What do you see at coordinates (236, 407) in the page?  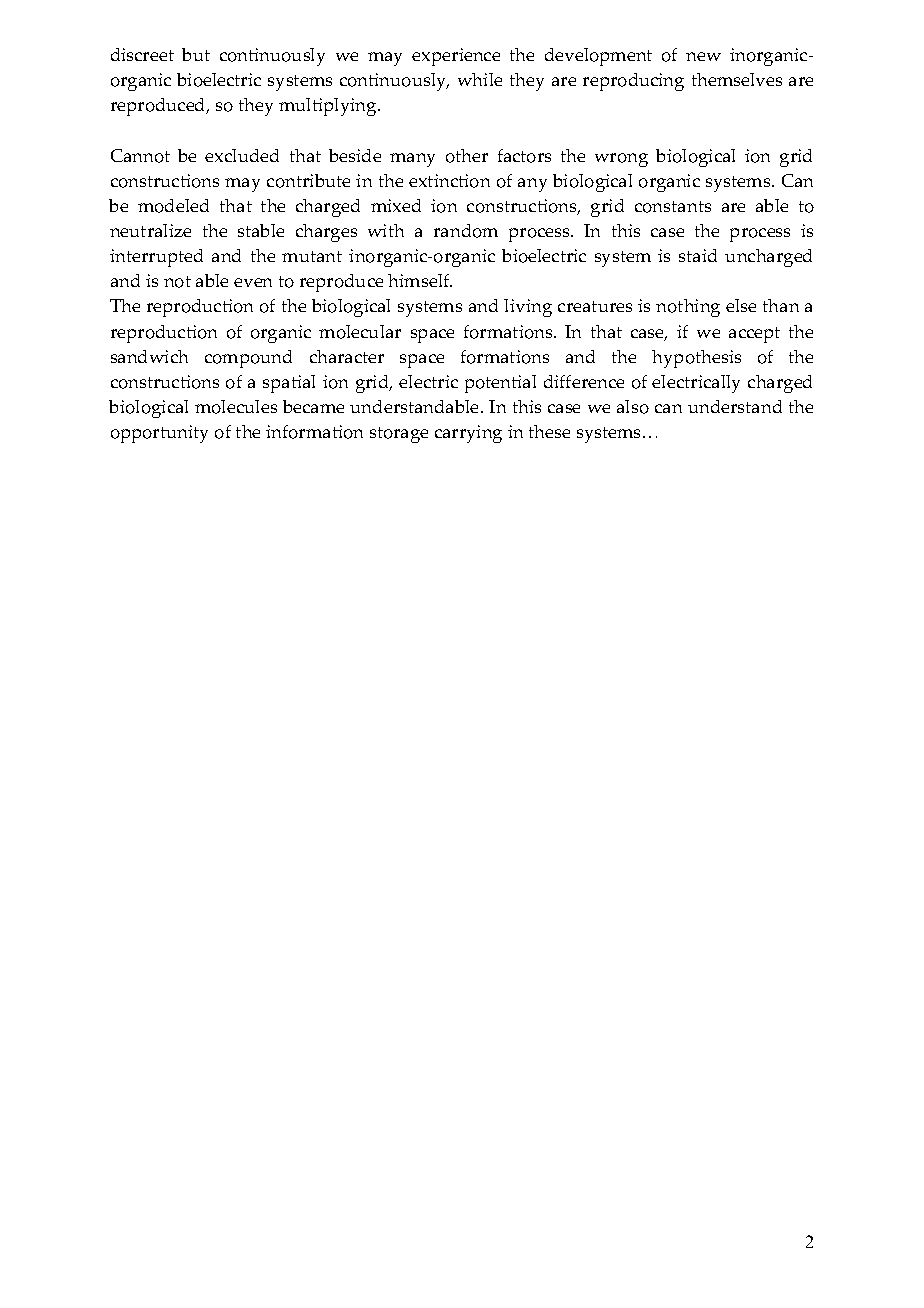 I see `molecules` at bounding box center [236, 407].
